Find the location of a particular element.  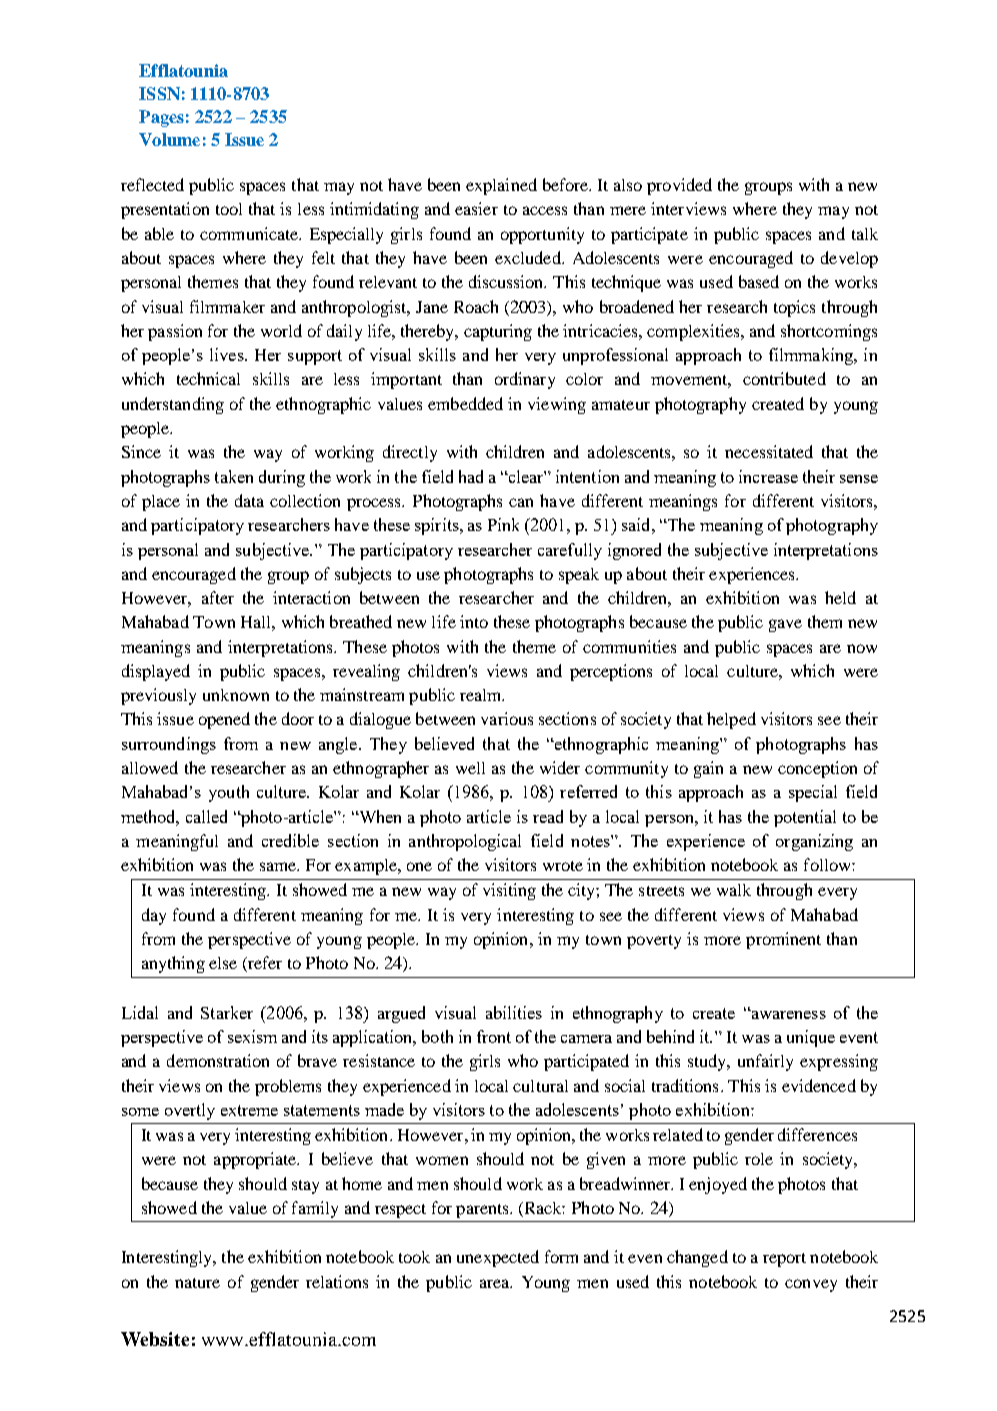

unexpected is located at coordinates (498, 1258).
